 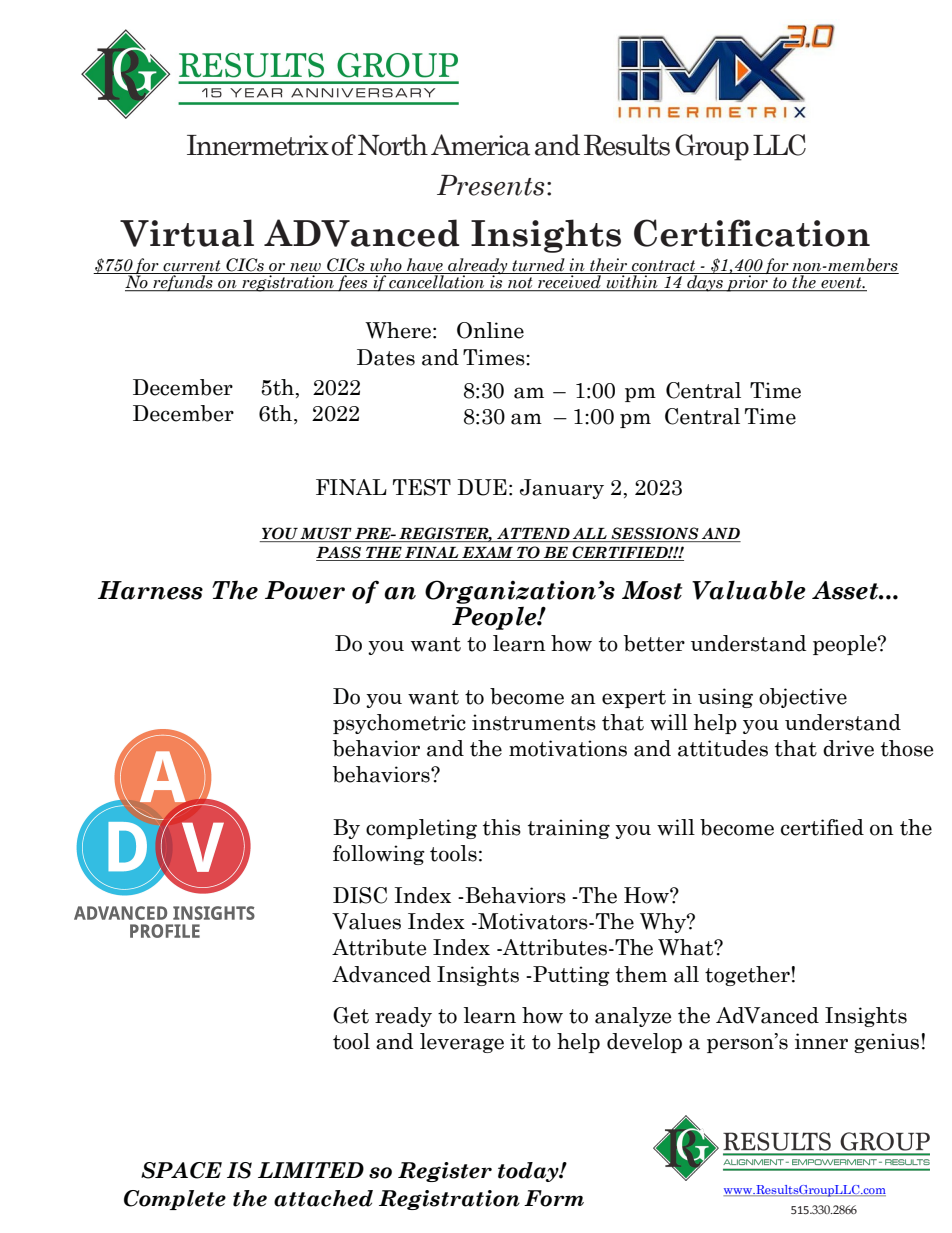 What do you see at coordinates (752, 233) in the image?
I see `Certification` at bounding box center [752, 233].
